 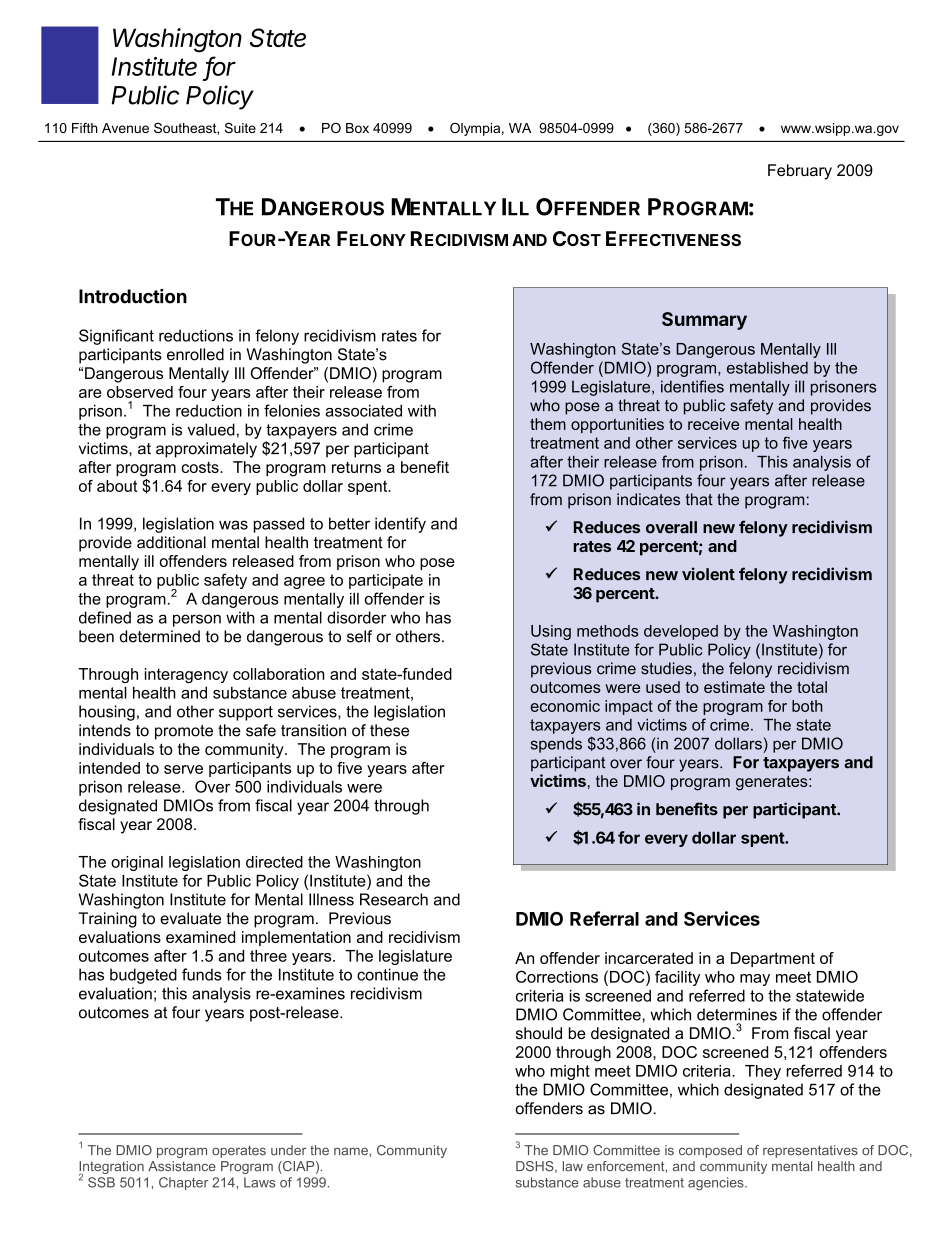 What do you see at coordinates (357, 128) in the image?
I see `Box` at bounding box center [357, 128].
